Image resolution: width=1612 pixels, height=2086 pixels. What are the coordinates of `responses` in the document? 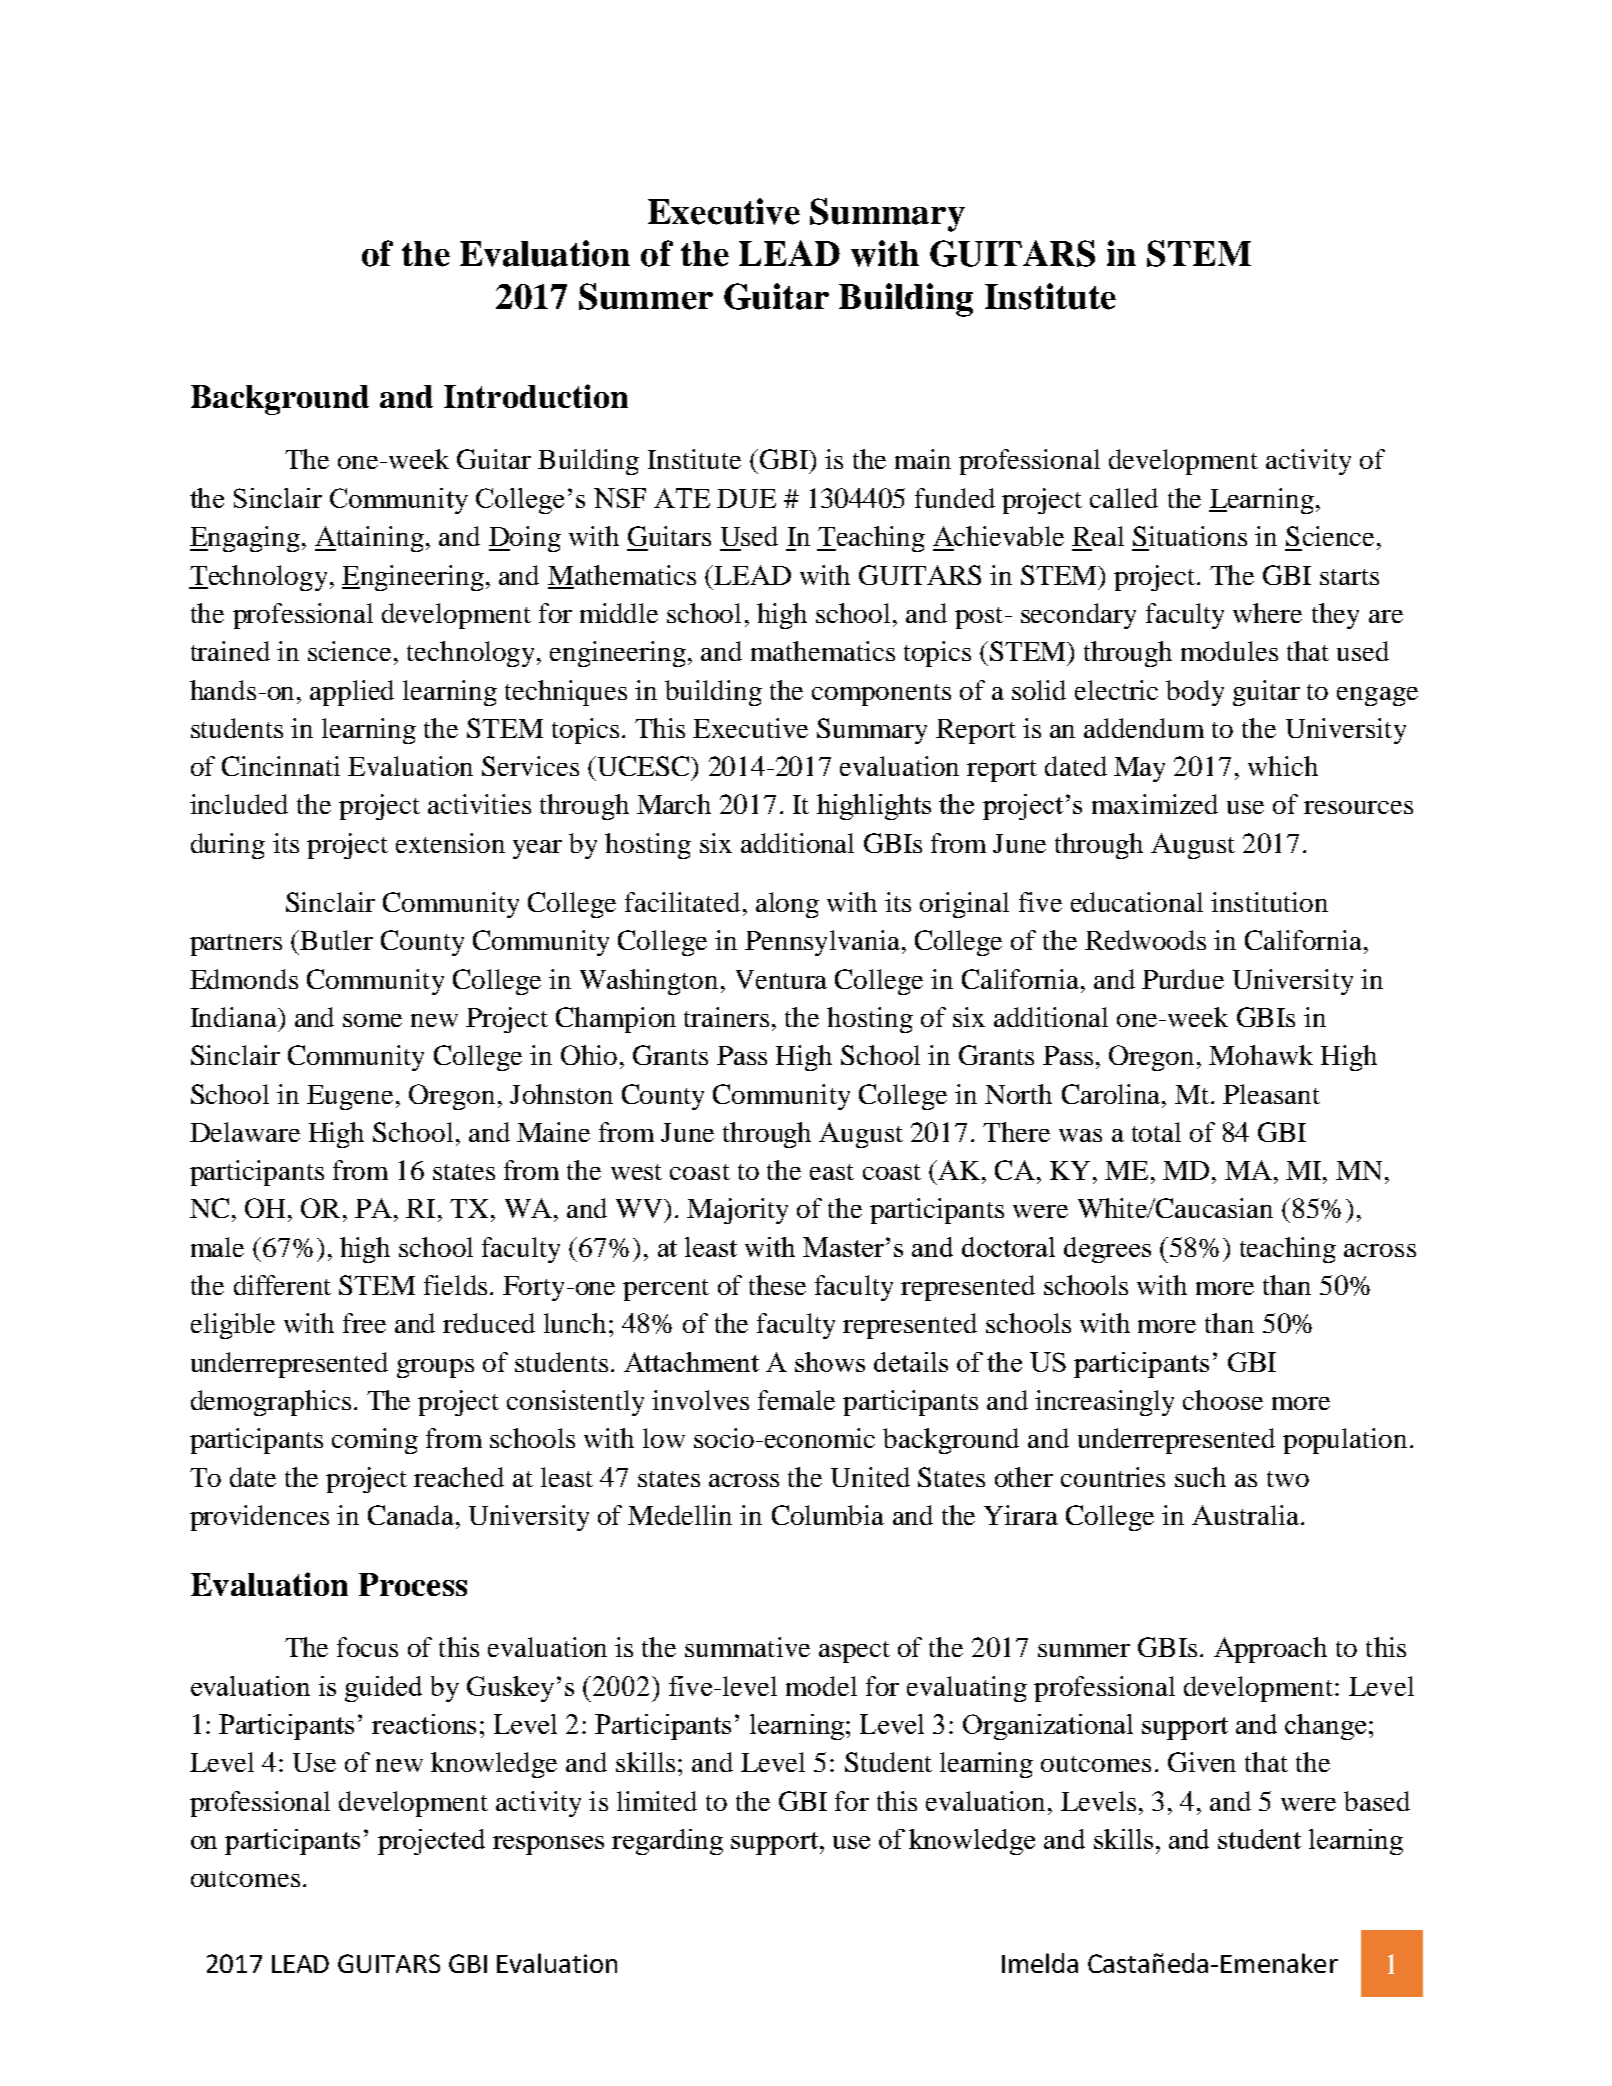 It's located at (548, 1845).
